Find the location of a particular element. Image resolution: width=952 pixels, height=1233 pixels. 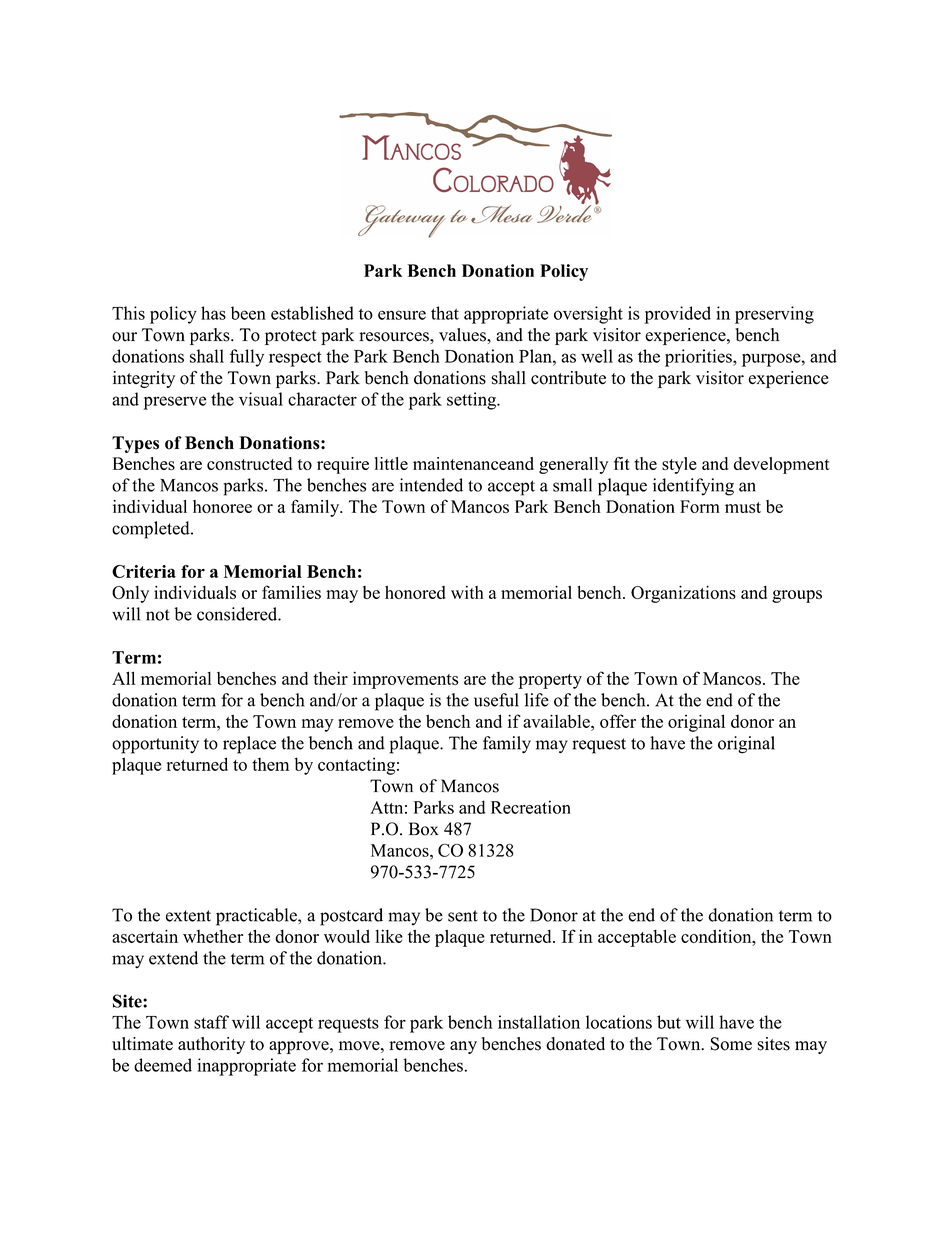

locations is located at coordinates (619, 1022).
